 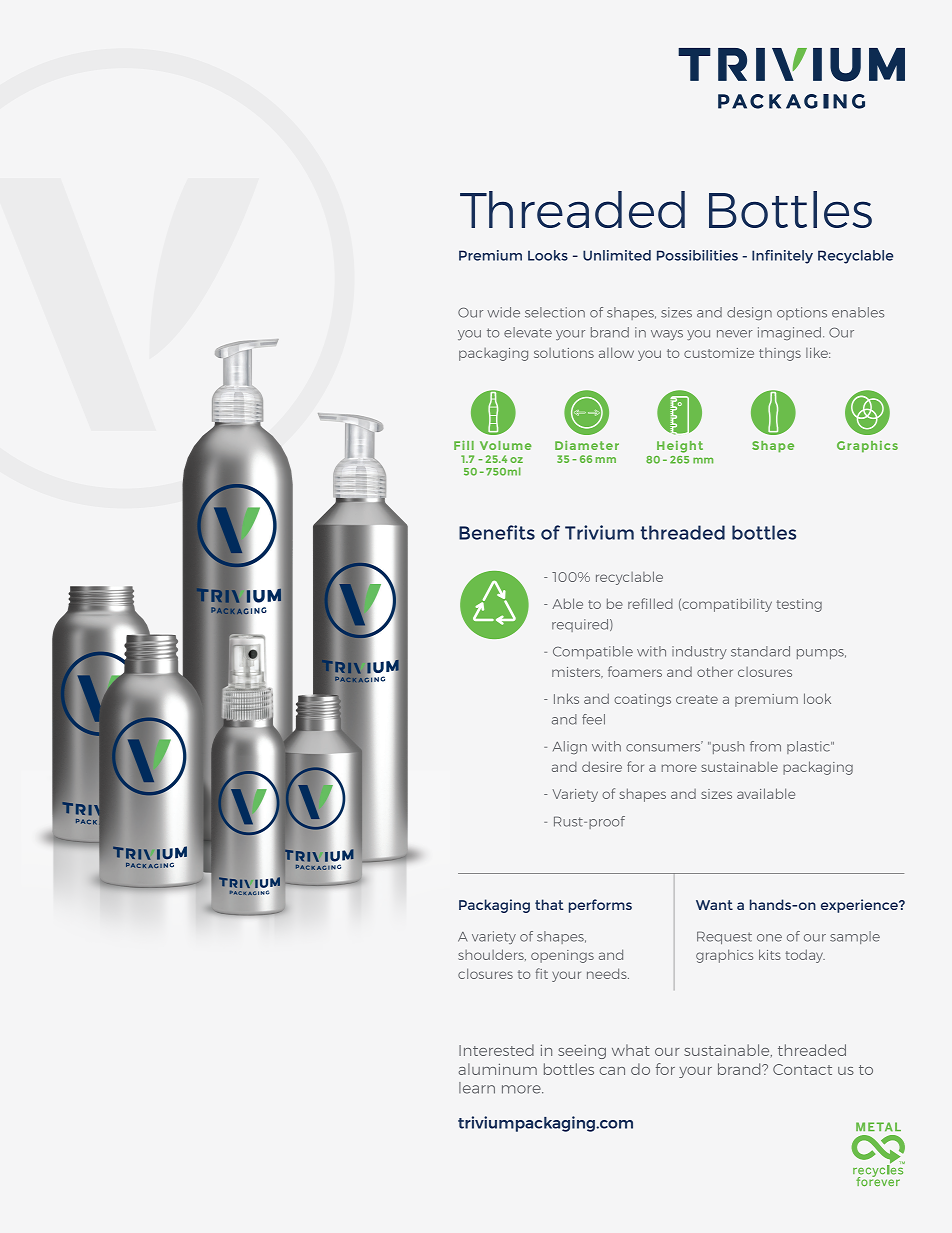 What do you see at coordinates (802, 1069) in the image?
I see `Contact` at bounding box center [802, 1069].
